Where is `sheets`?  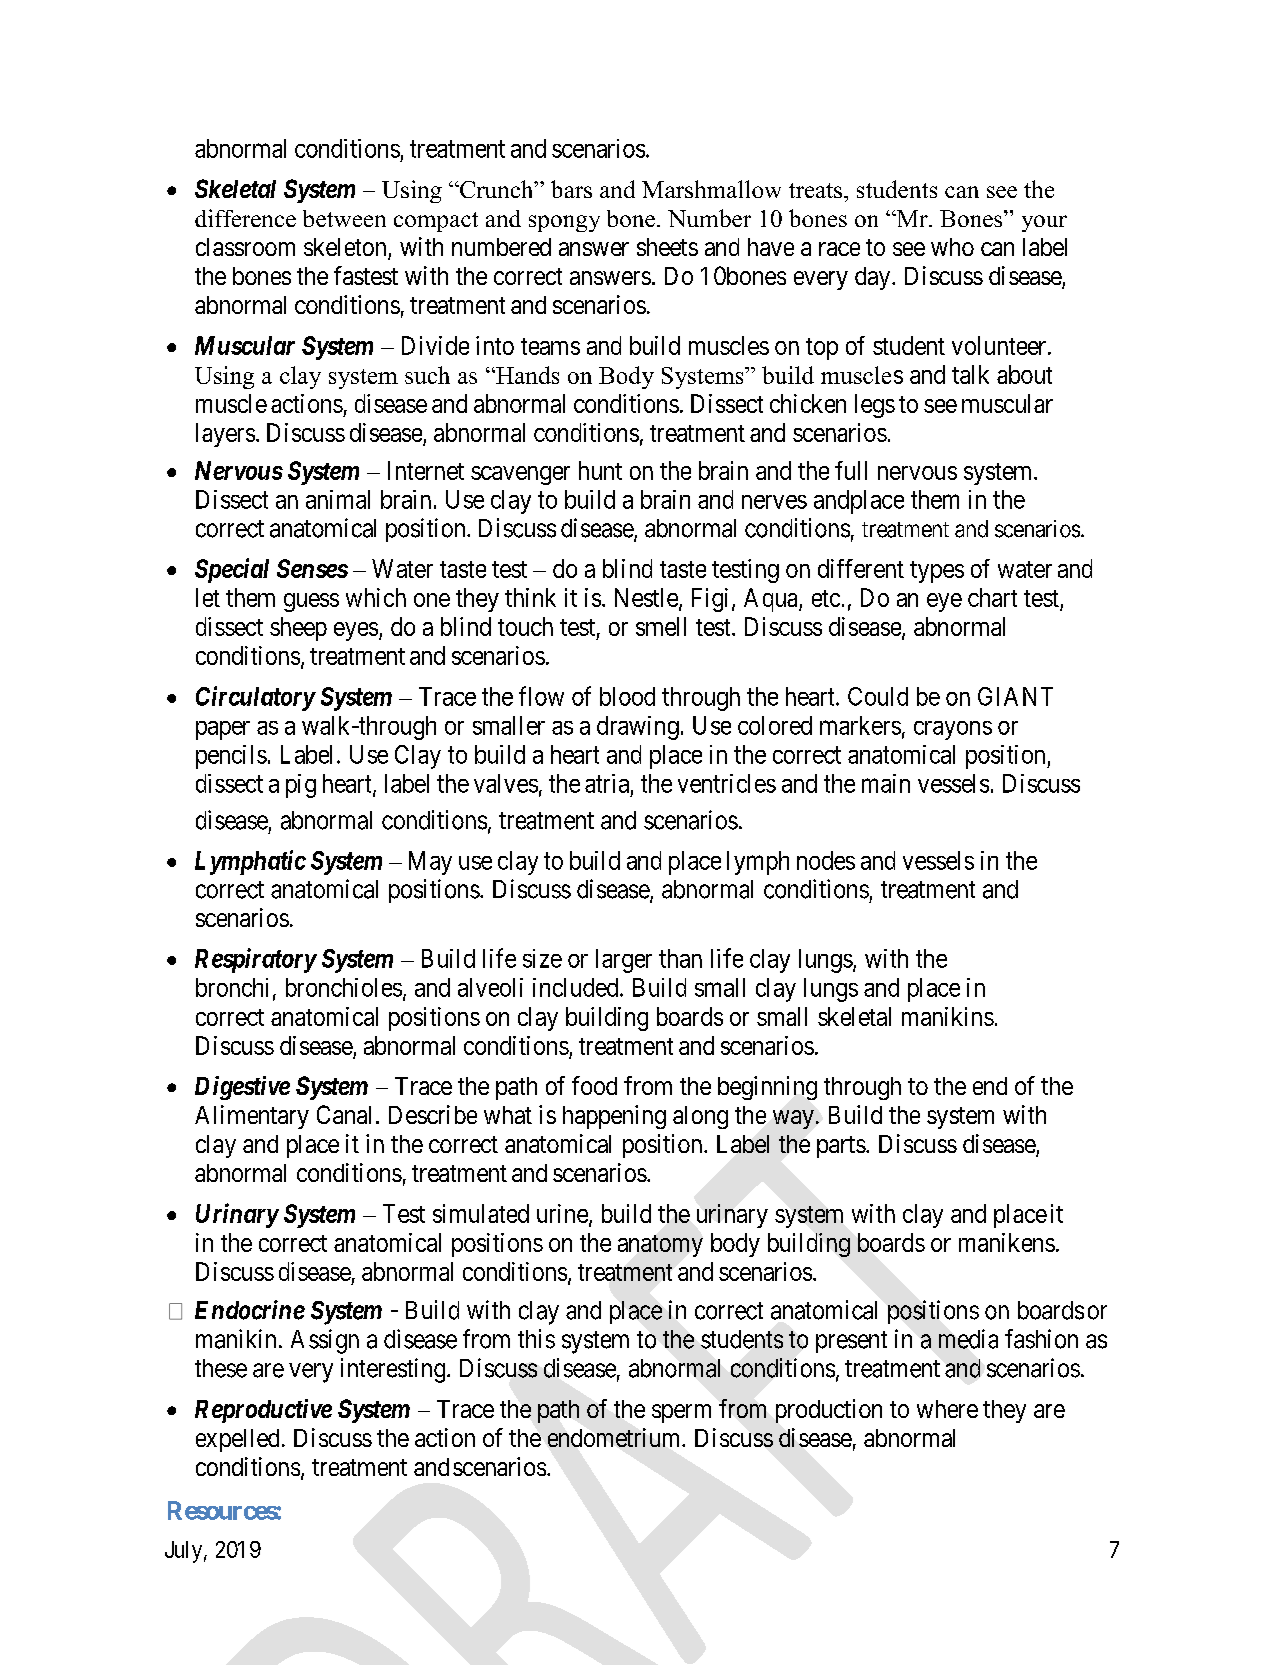
sheets is located at coordinates (667, 247).
